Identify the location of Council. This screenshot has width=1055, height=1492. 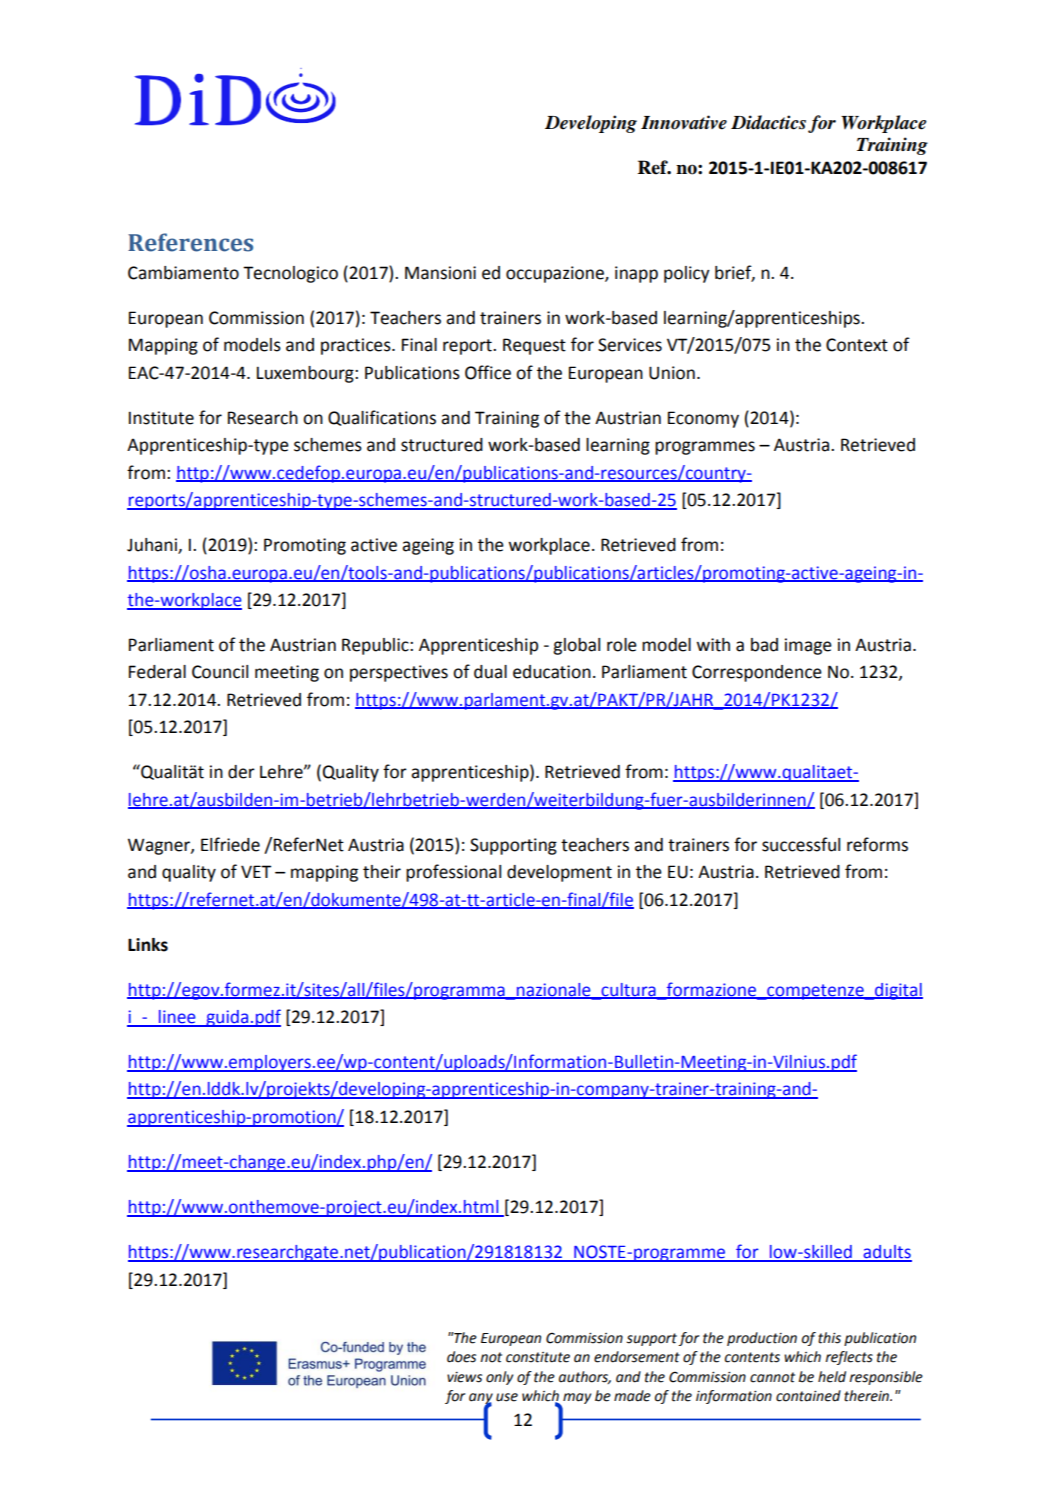
(220, 672).
